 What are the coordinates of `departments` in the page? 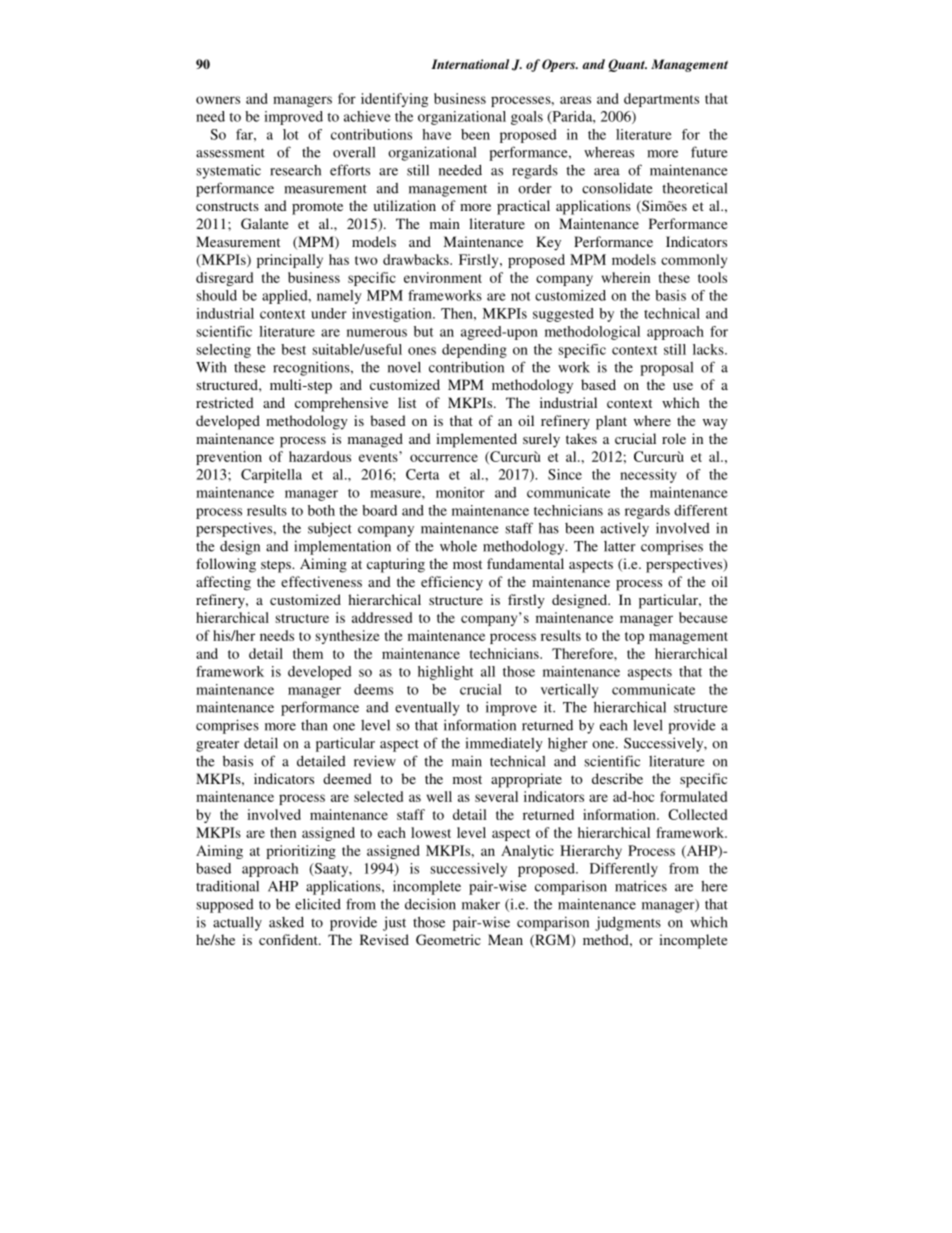 It's located at (661, 100).
